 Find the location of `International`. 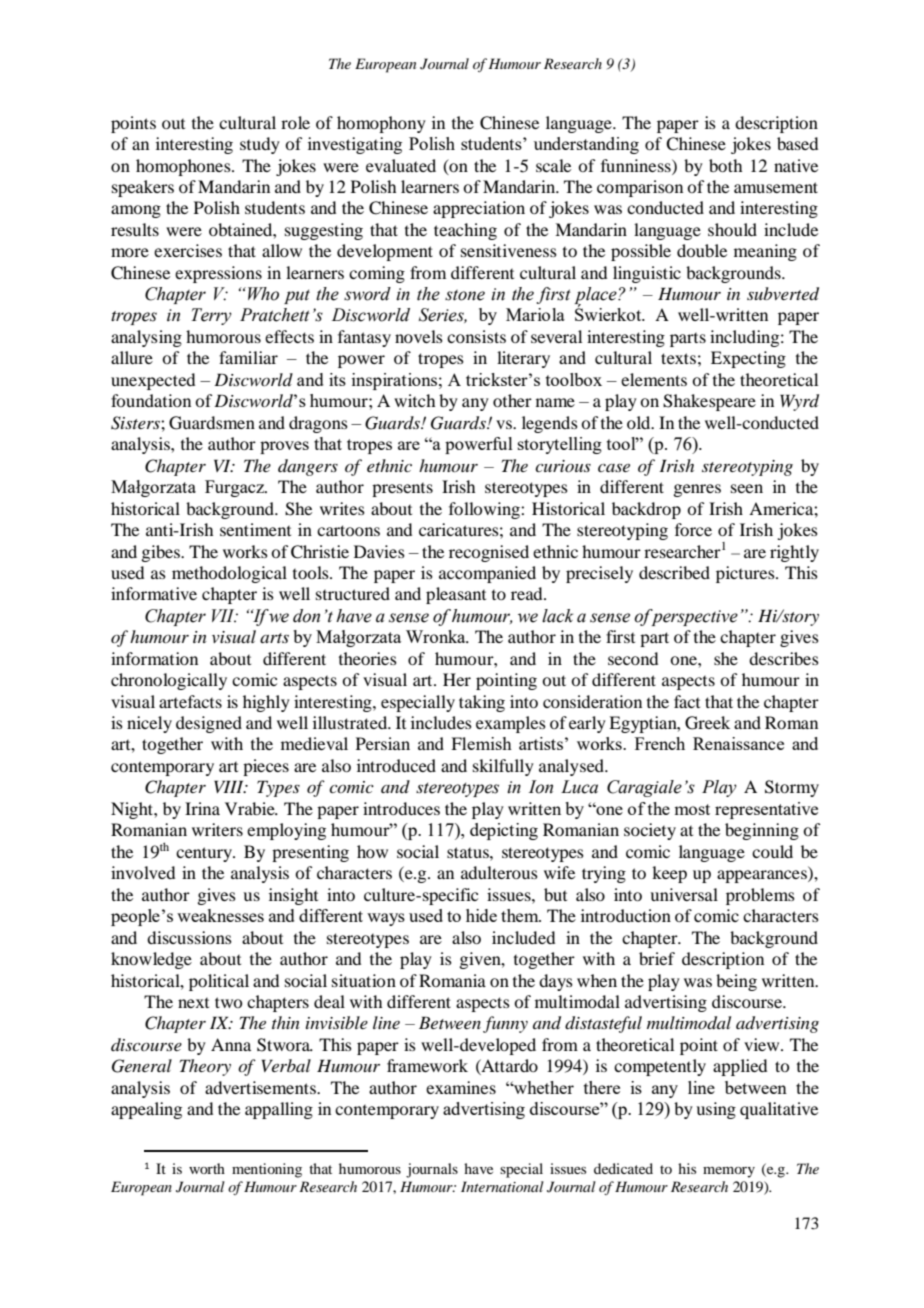

International is located at coordinates (502, 1186).
